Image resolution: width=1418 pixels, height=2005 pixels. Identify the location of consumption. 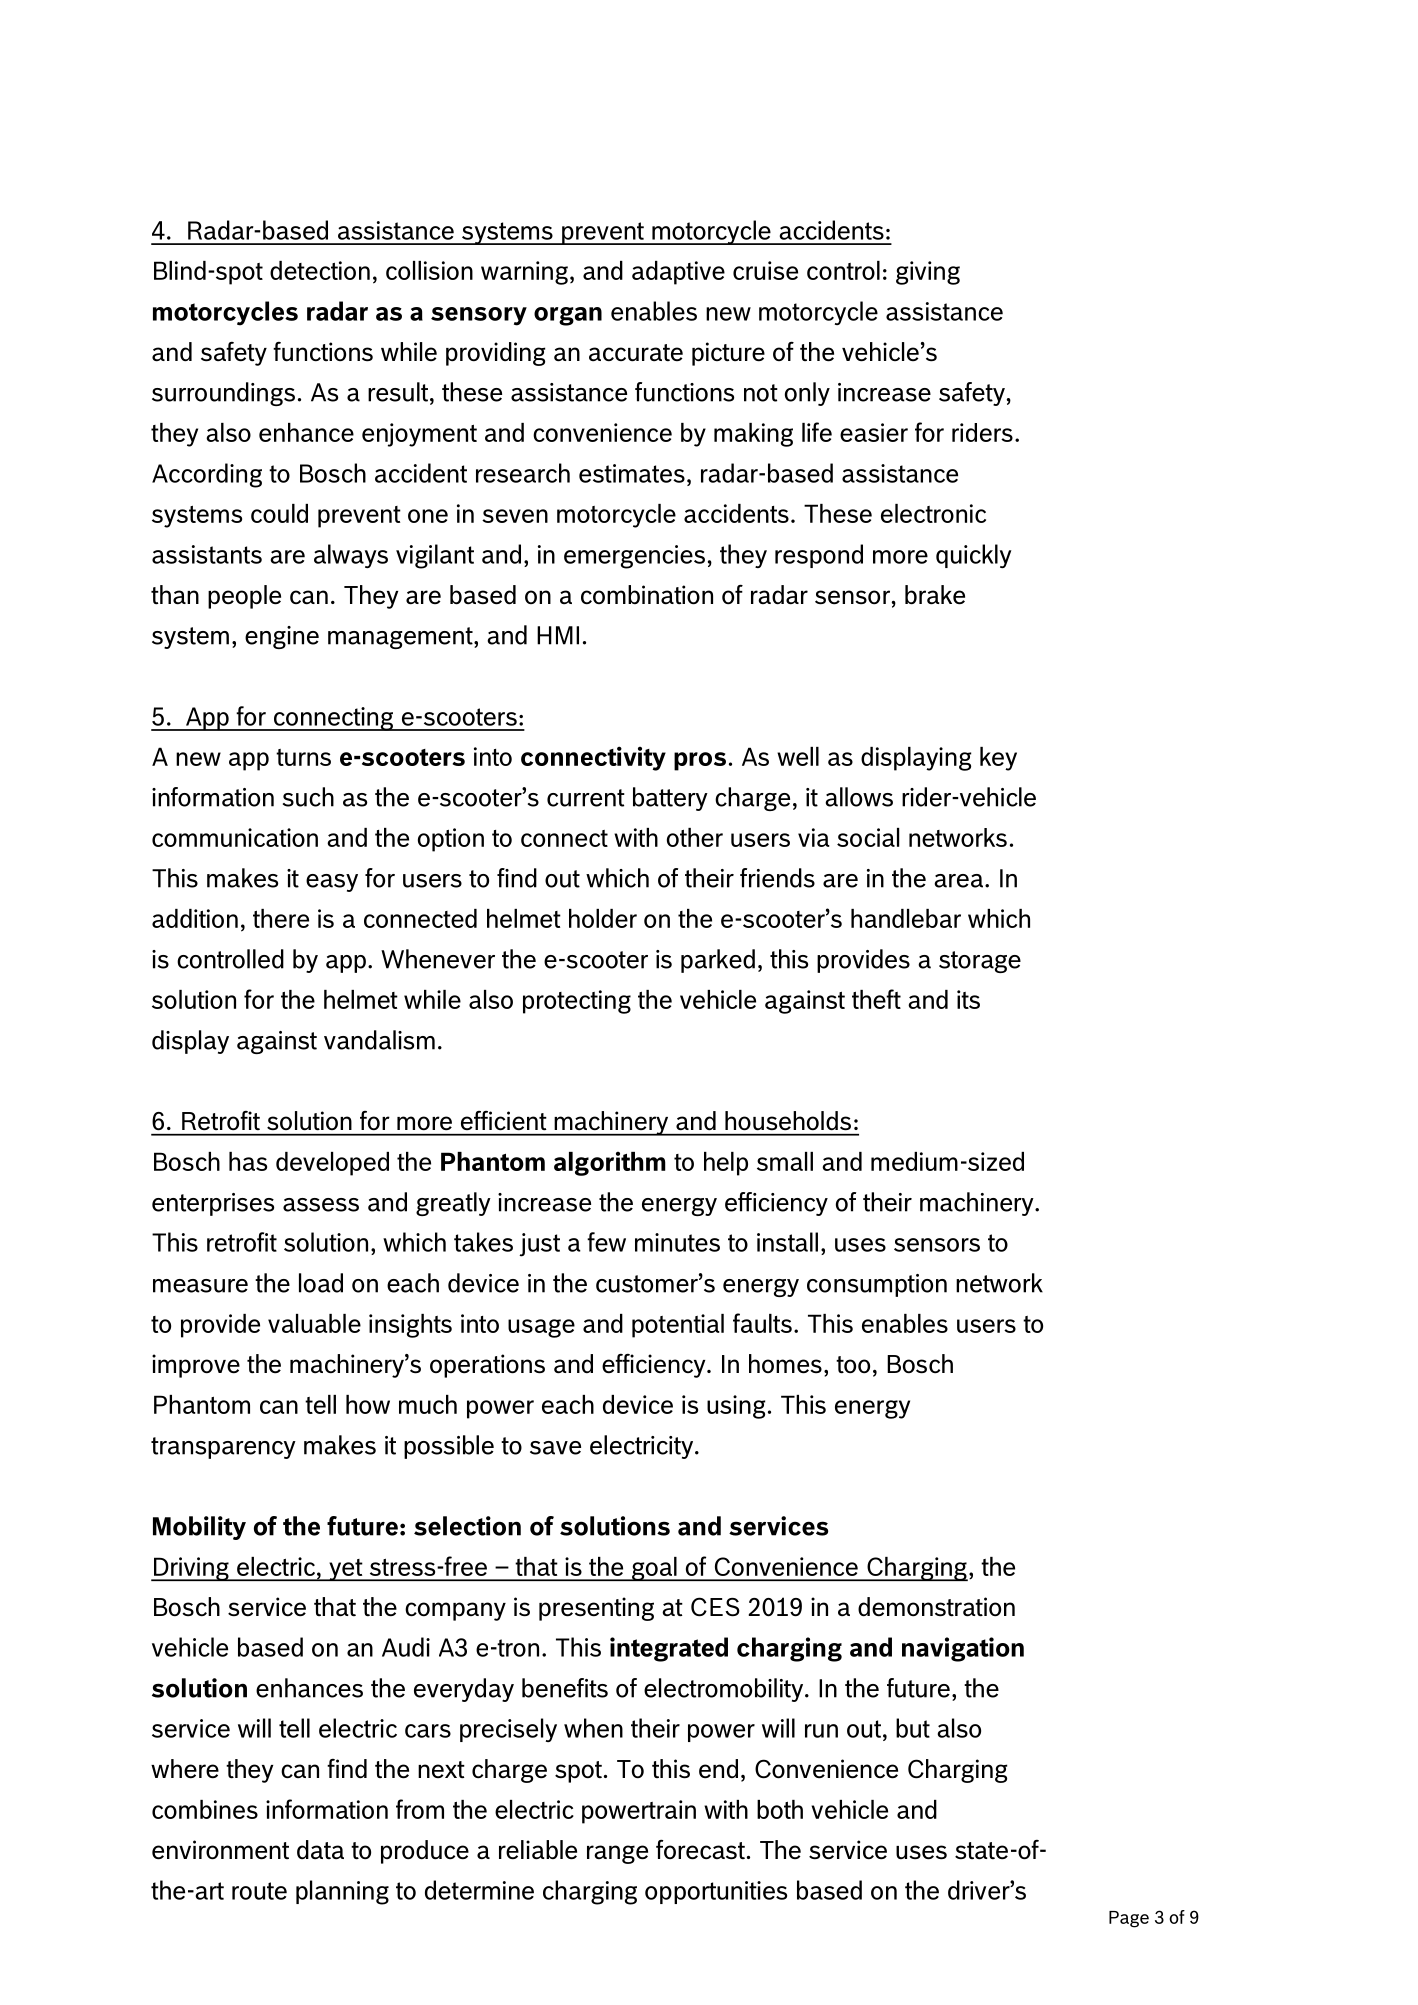
(877, 1285).
